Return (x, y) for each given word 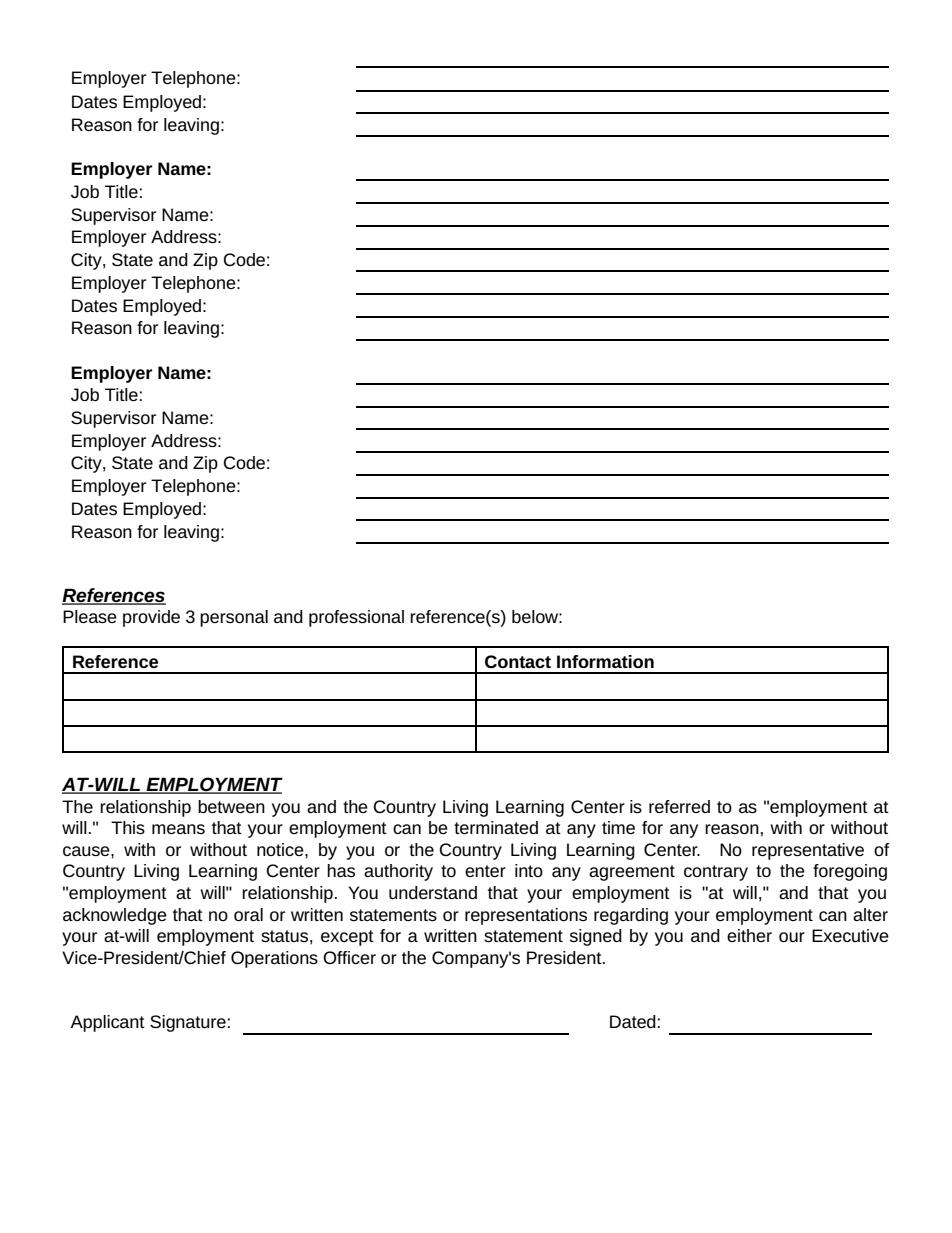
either (749, 935)
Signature (188, 1023)
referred (679, 806)
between (231, 806)
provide (151, 618)
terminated (496, 827)
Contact (518, 661)
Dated (633, 1021)
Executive (850, 935)
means (178, 829)
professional (356, 618)
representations (526, 916)
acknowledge (115, 916)
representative (808, 851)
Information (605, 661)
